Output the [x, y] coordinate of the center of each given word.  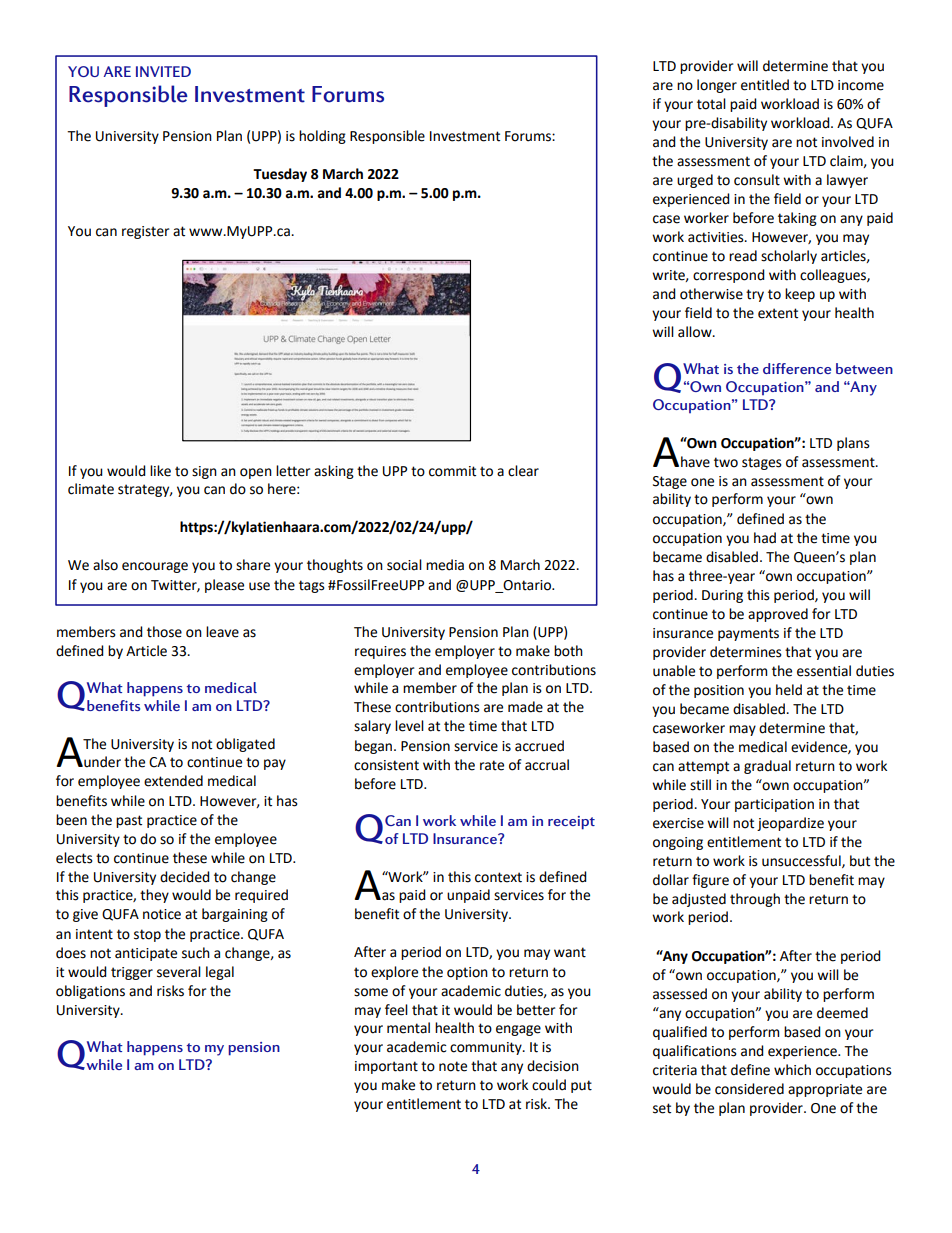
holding [322, 137]
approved [778, 615]
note [453, 1066]
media [445, 565]
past [129, 821]
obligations [90, 992]
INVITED [163, 71]
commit [452, 471]
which [792, 1070]
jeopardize [790, 824]
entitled [765, 85]
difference [797, 368]
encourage [155, 567]
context [498, 877]
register [145, 232]
